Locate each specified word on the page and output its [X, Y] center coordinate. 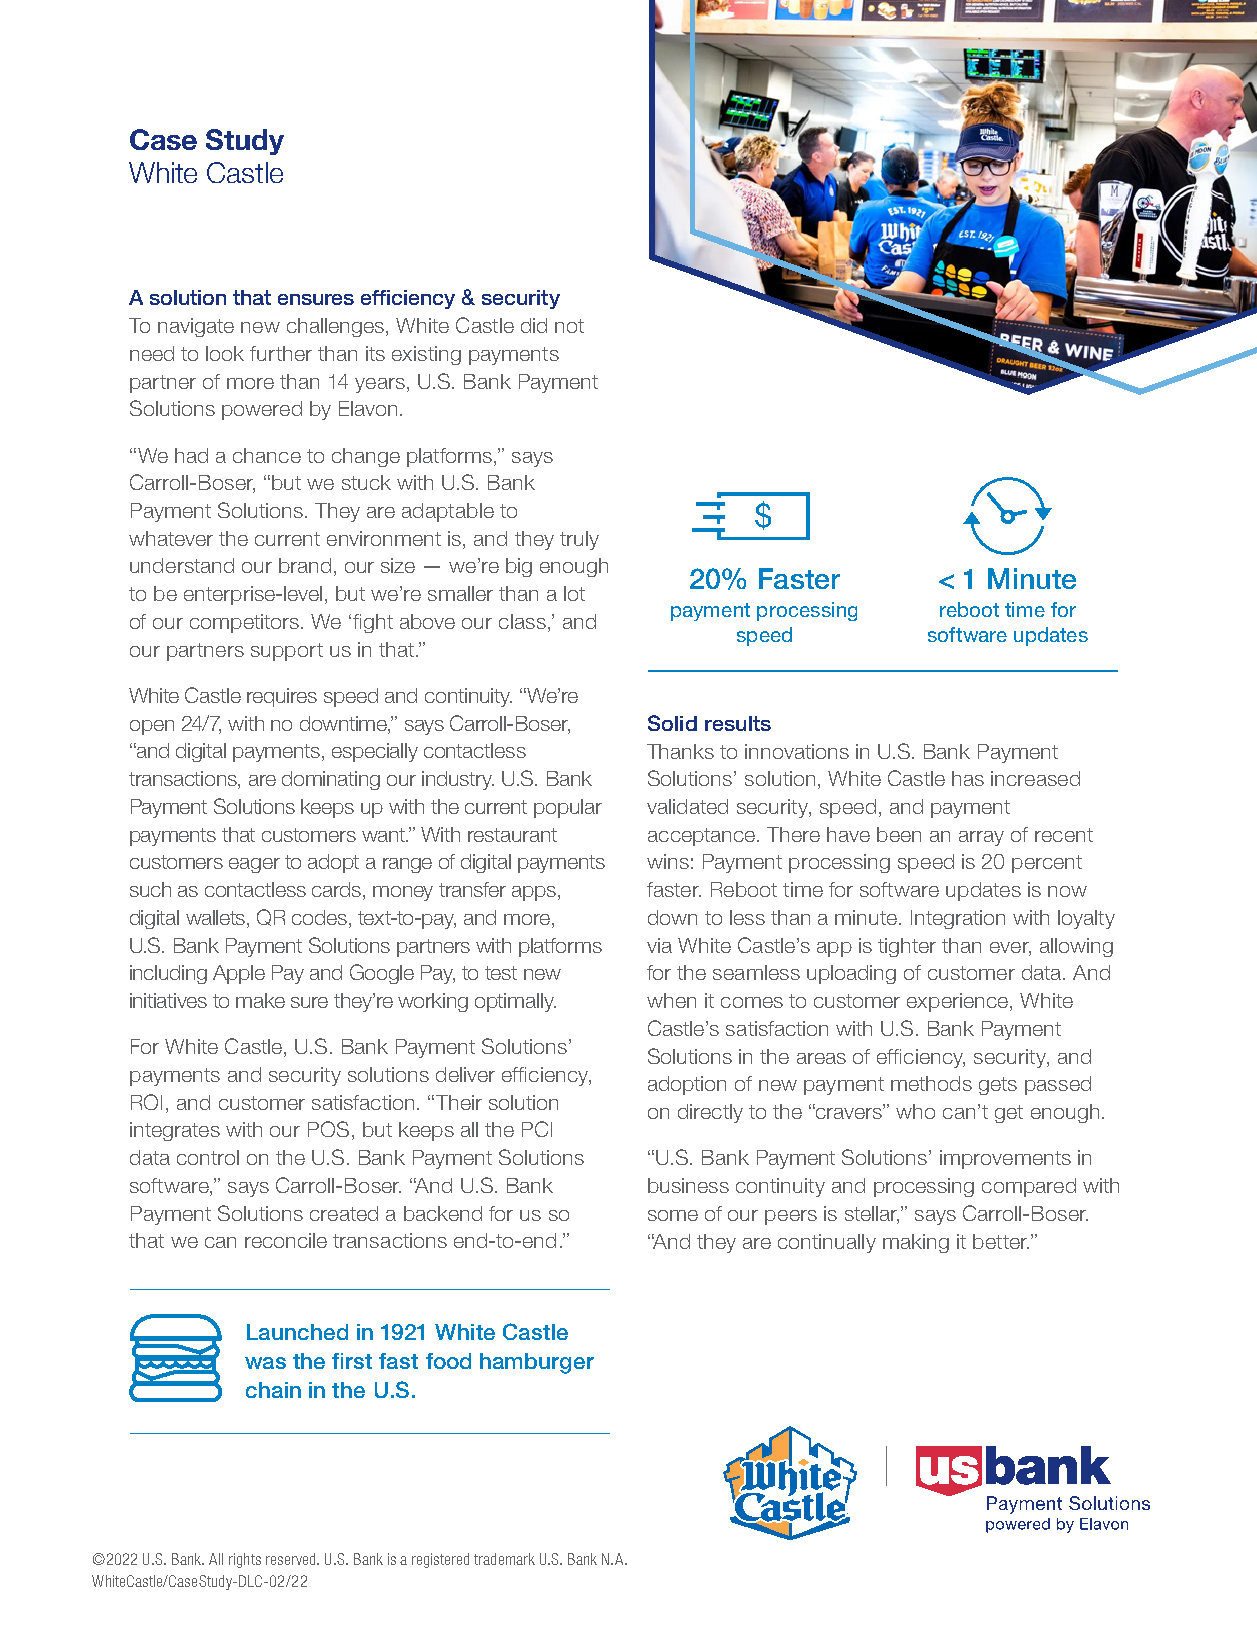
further [281, 353]
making [916, 1243]
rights [245, 1560]
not [569, 326]
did [534, 325]
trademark [504, 1559]
